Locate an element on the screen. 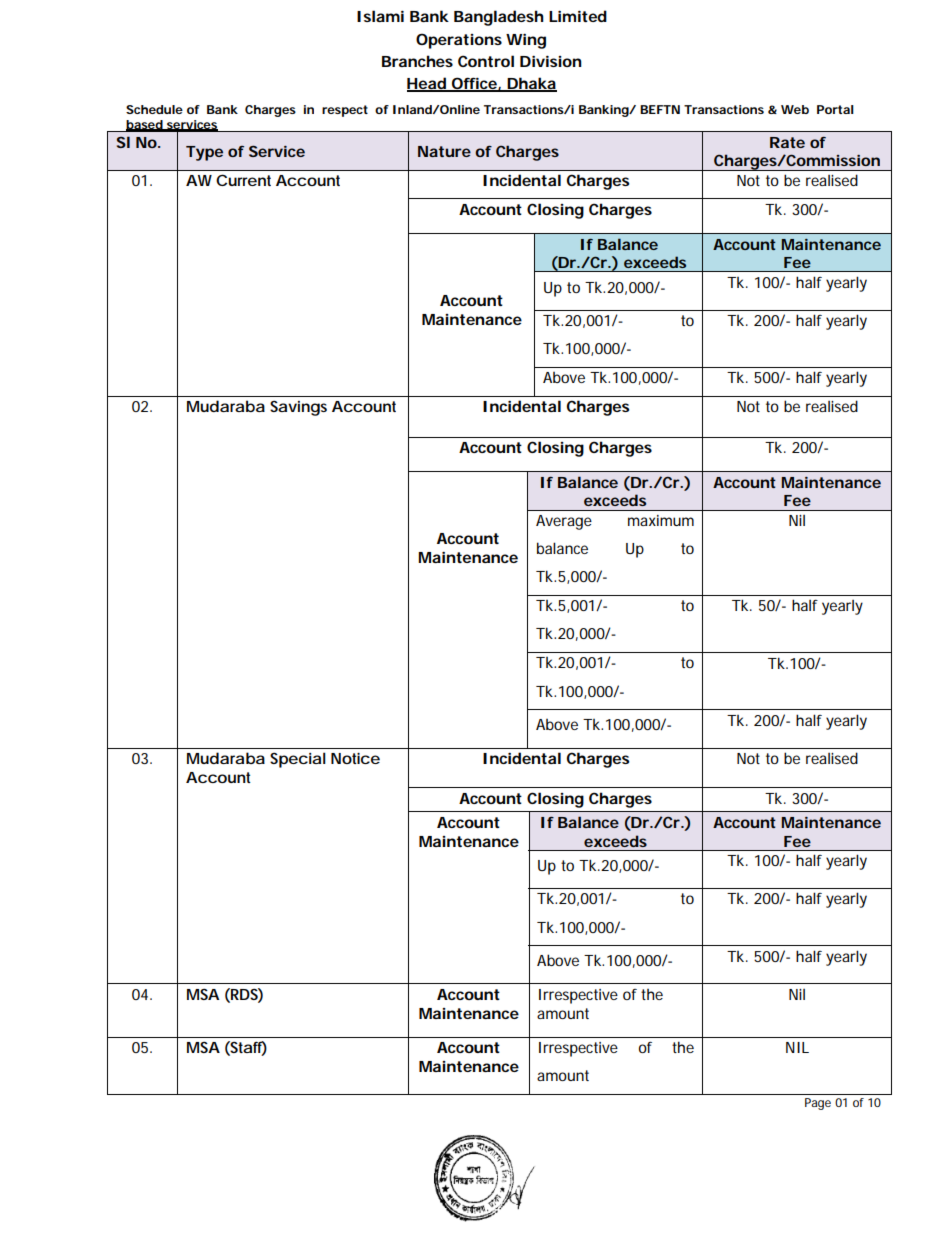 The height and width of the screenshot is (1233, 952). Portal is located at coordinates (835, 109).
